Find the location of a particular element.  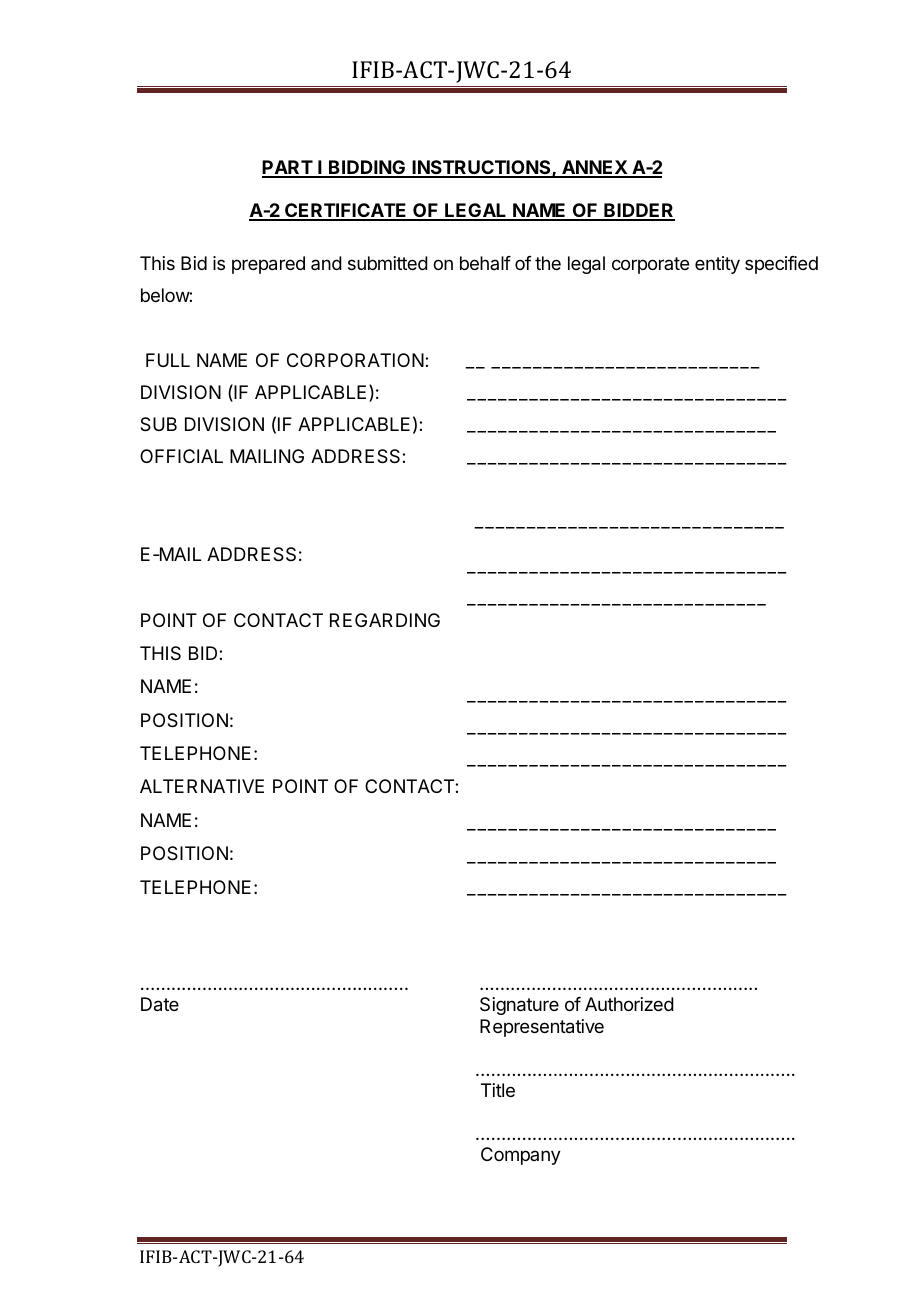

Title is located at coordinates (498, 1090).
